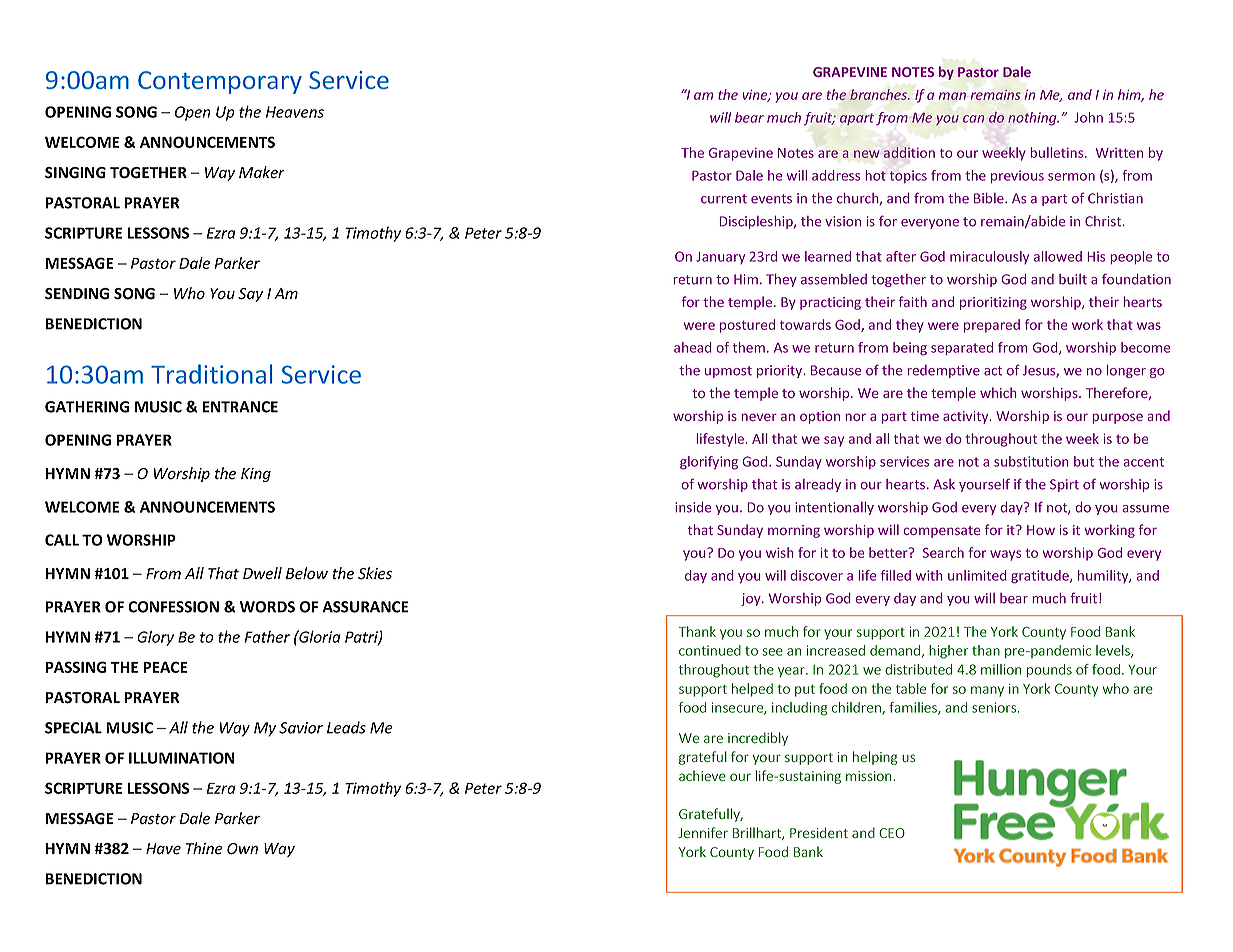 This screenshot has height=952, width=1233. What do you see at coordinates (709, 463) in the screenshot?
I see `glorifying` at bounding box center [709, 463].
